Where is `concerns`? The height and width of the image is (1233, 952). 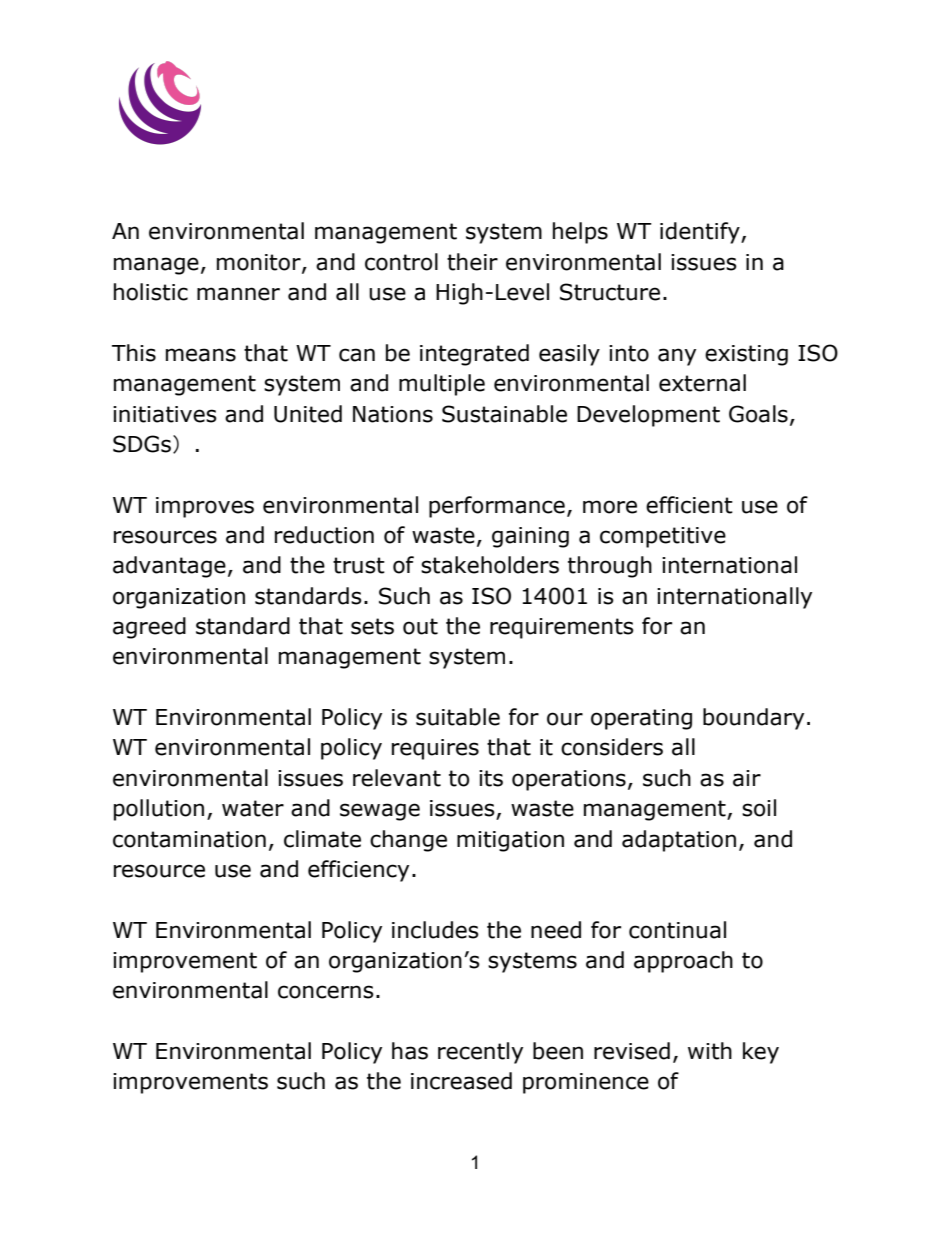 concerns is located at coordinates (326, 992).
